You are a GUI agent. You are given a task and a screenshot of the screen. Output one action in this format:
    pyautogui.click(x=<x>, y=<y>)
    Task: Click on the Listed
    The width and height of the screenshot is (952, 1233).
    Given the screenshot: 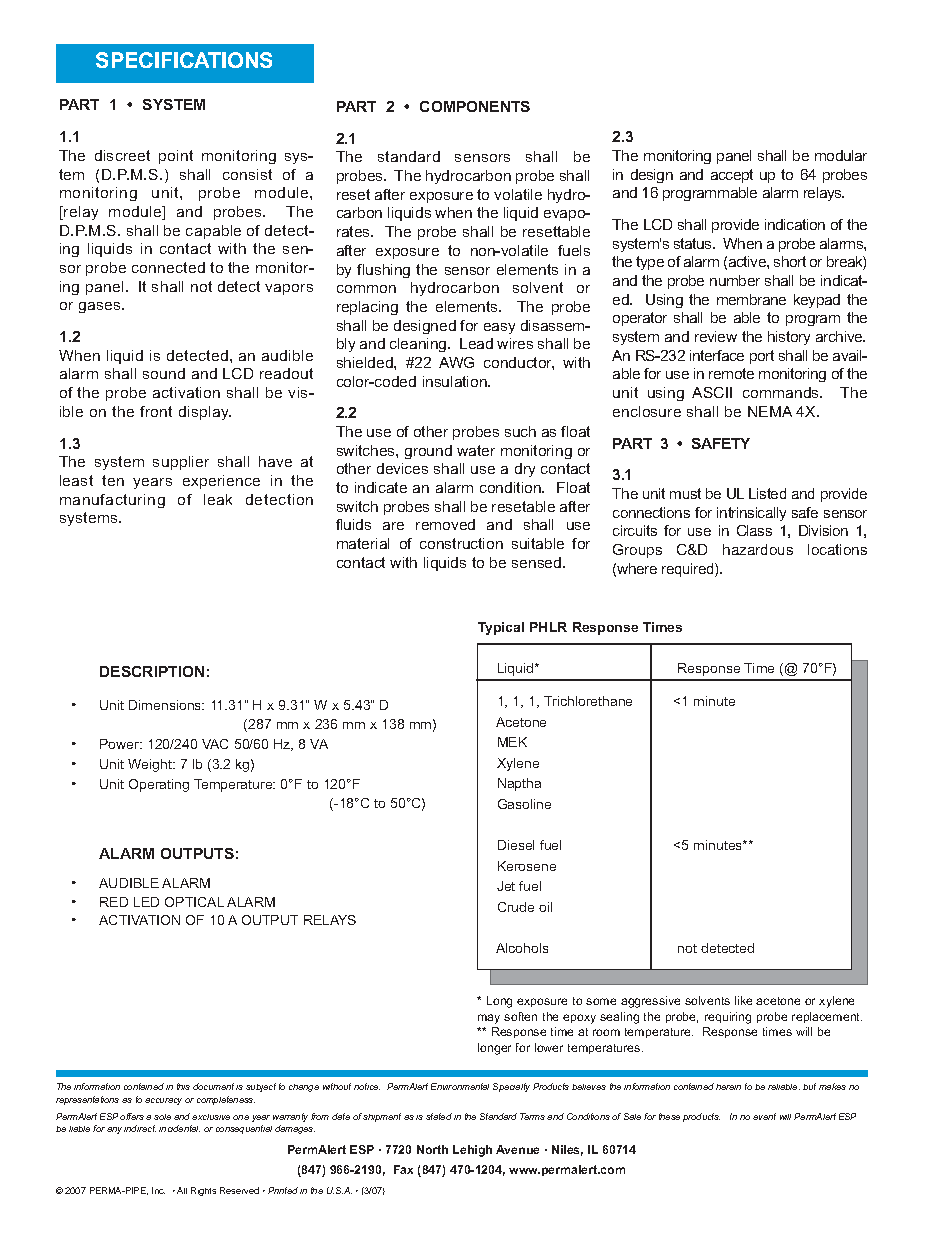 What is the action you would take?
    pyautogui.click(x=767, y=493)
